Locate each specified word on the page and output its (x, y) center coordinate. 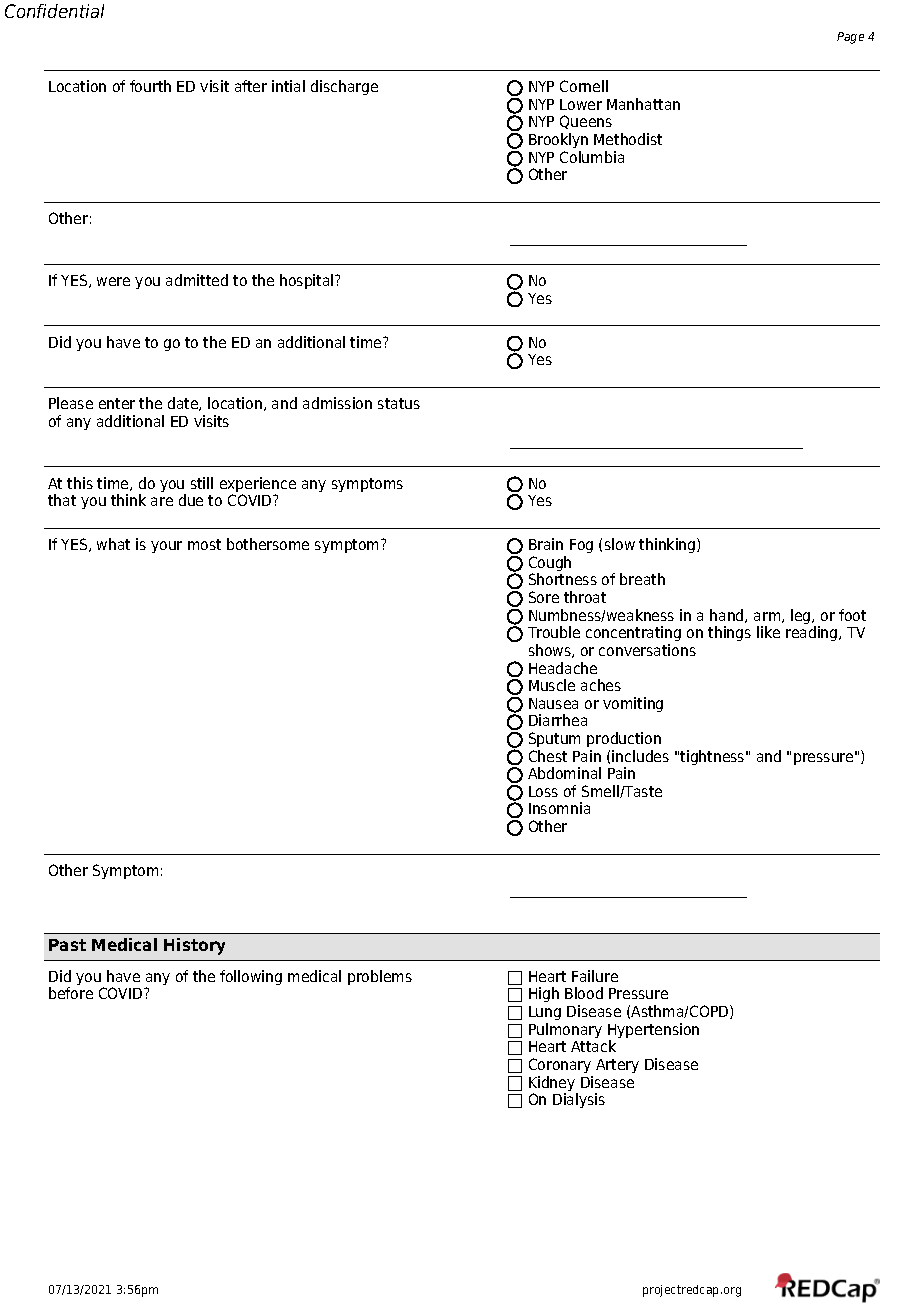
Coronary (560, 1065)
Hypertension (653, 1032)
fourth (150, 86)
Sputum (554, 739)
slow (620, 544)
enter (117, 403)
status (399, 403)
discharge (344, 87)
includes (640, 756)
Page (850, 38)
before (71, 993)
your (166, 547)
